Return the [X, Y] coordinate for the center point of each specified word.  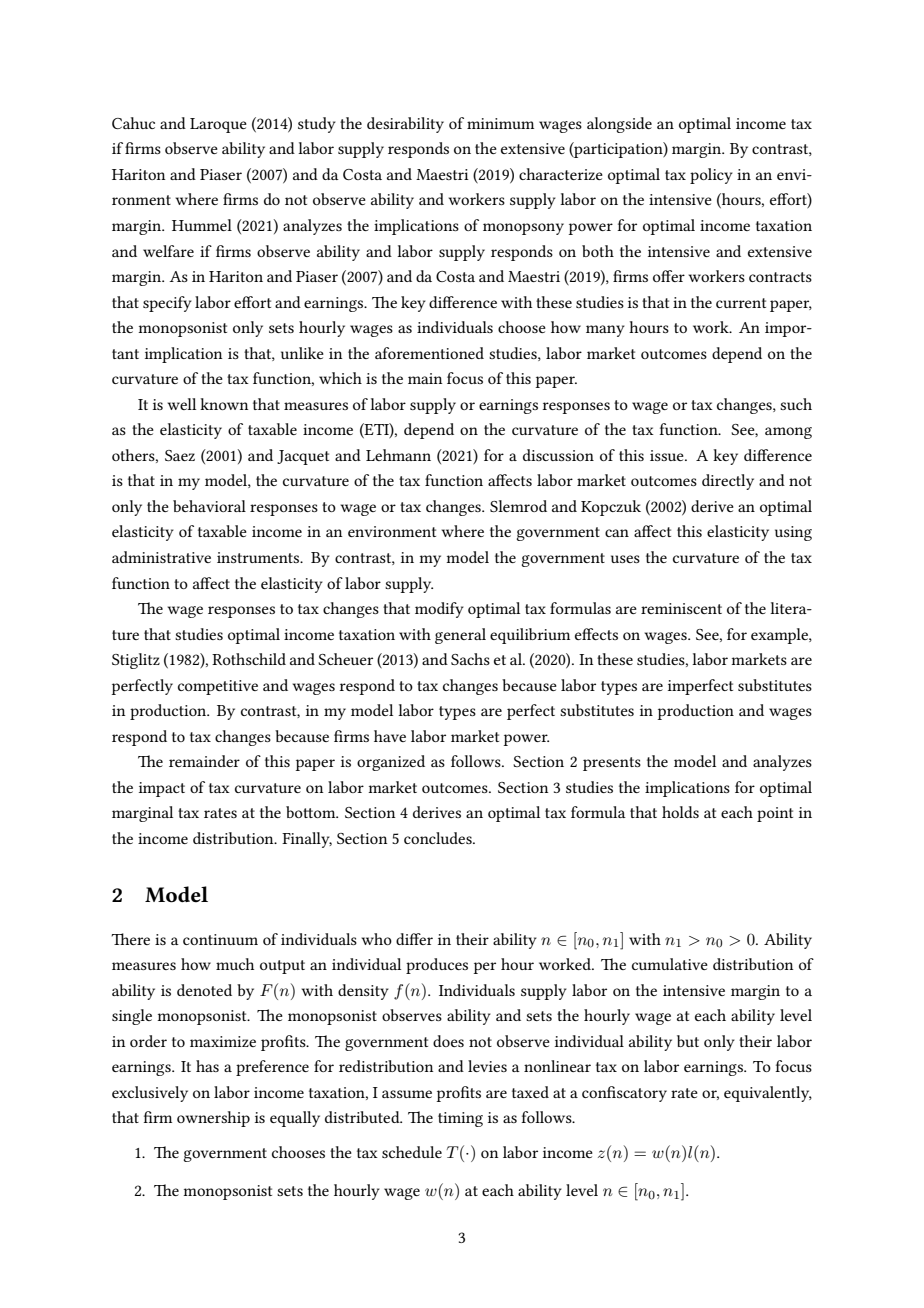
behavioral [209, 506]
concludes [439, 838]
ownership [213, 1119]
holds [680, 812]
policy [711, 176]
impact [162, 789]
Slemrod [518, 506]
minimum [500, 123]
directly [728, 482]
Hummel [202, 225]
